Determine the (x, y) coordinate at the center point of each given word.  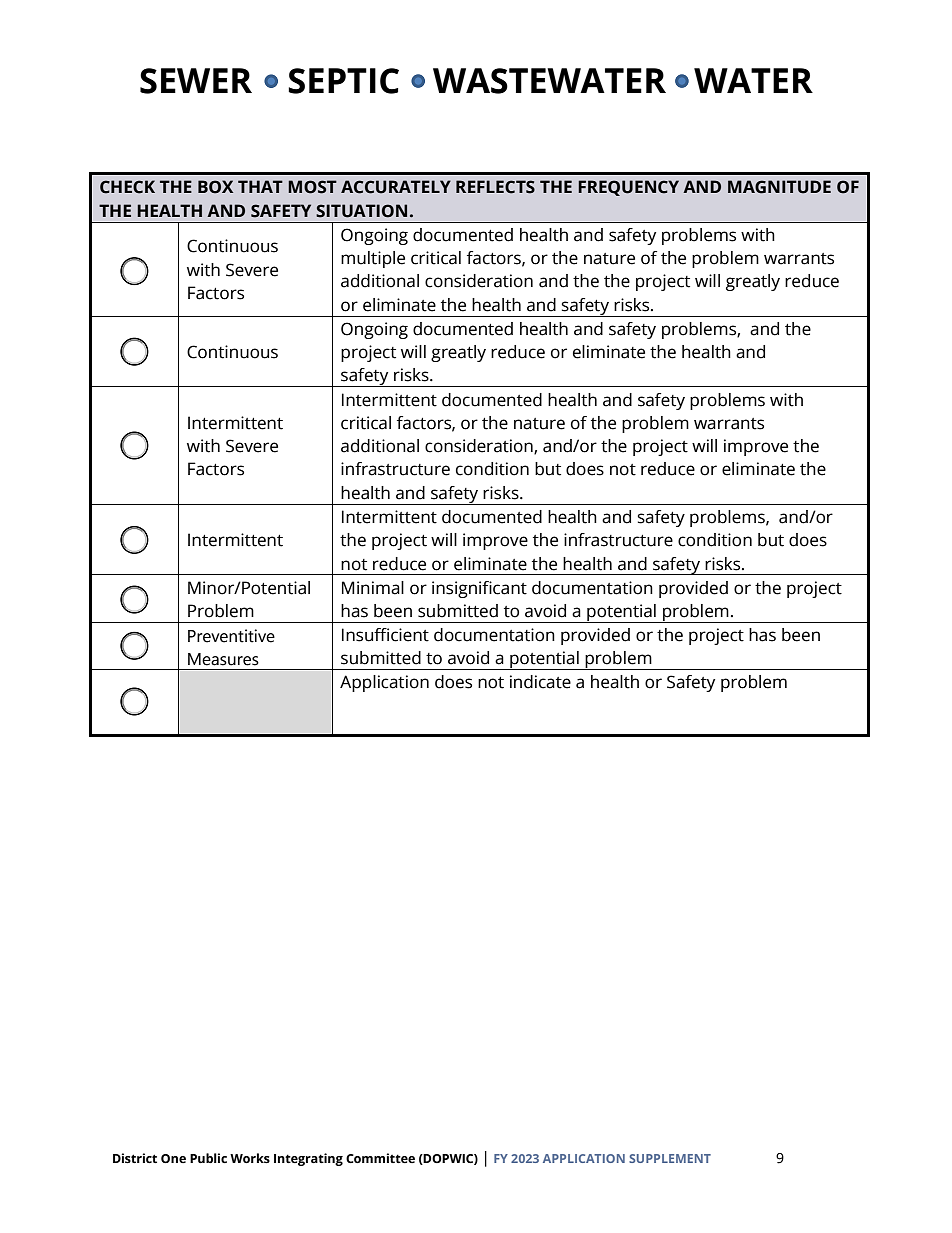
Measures (223, 659)
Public (208, 1158)
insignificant (479, 589)
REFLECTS (495, 187)
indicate (540, 682)
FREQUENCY (628, 188)
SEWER (196, 81)
